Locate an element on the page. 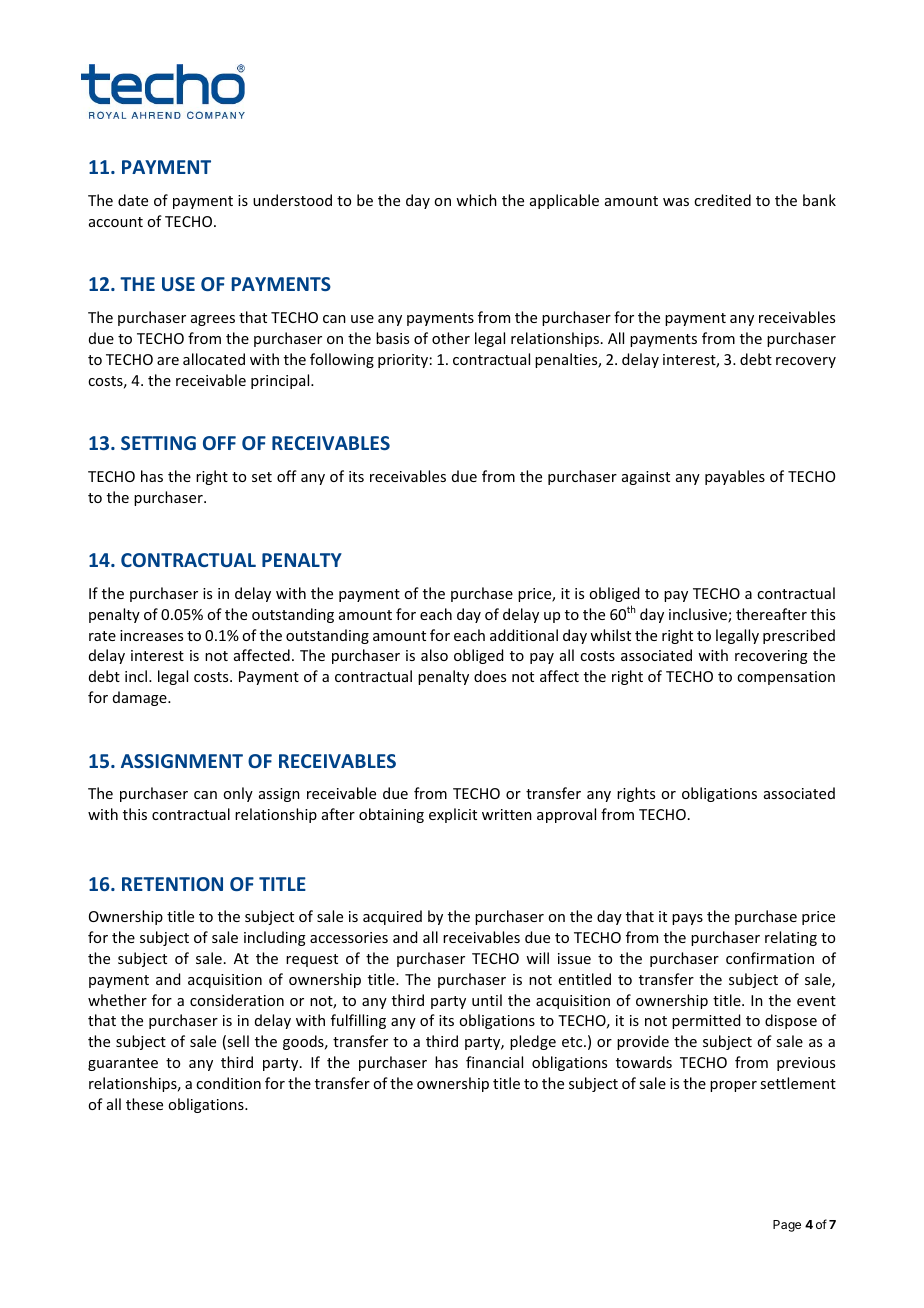 This page has width=924, height=1308. also is located at coordinates (434, 655).
